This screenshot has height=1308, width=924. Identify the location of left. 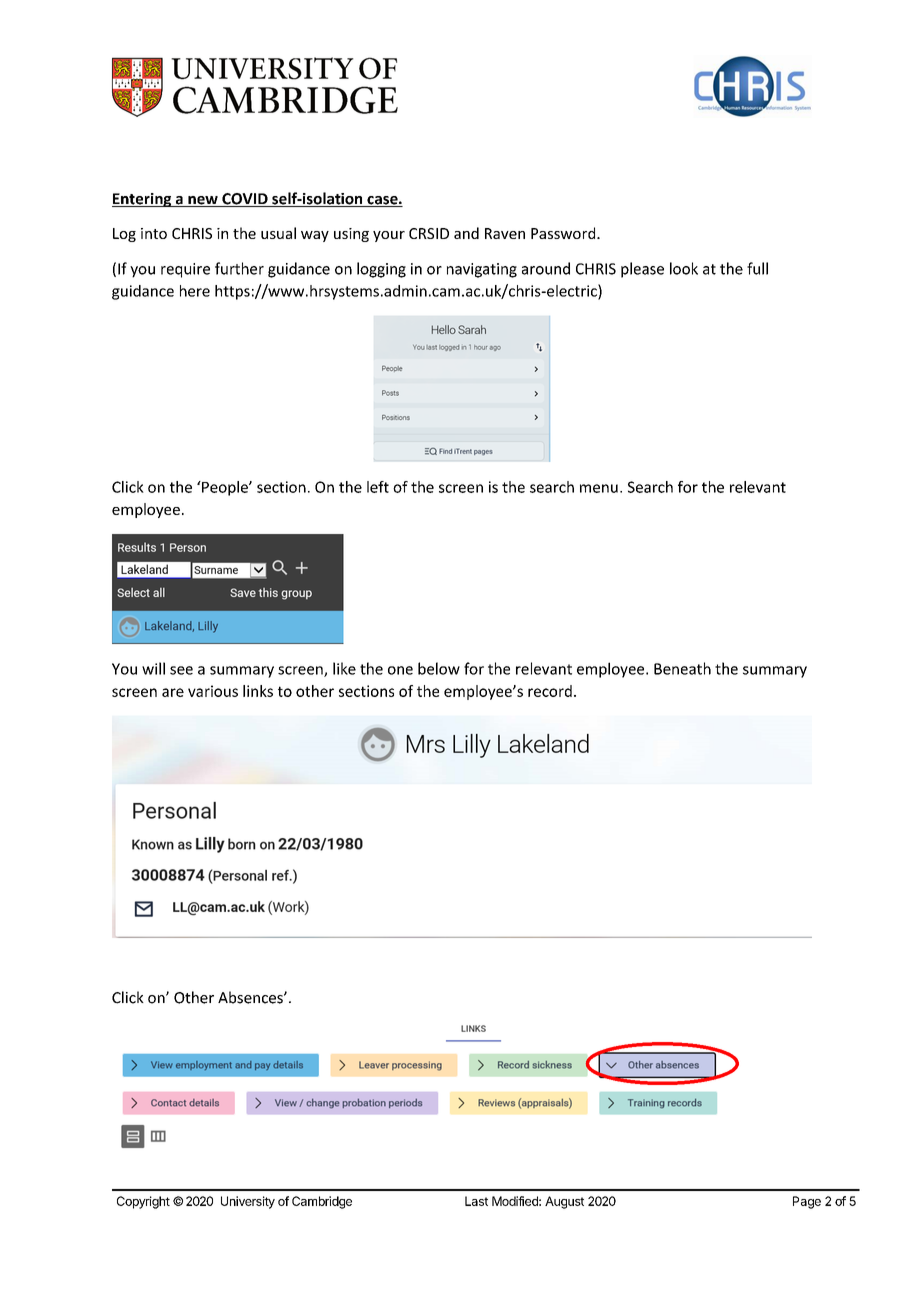
(378, 487).
